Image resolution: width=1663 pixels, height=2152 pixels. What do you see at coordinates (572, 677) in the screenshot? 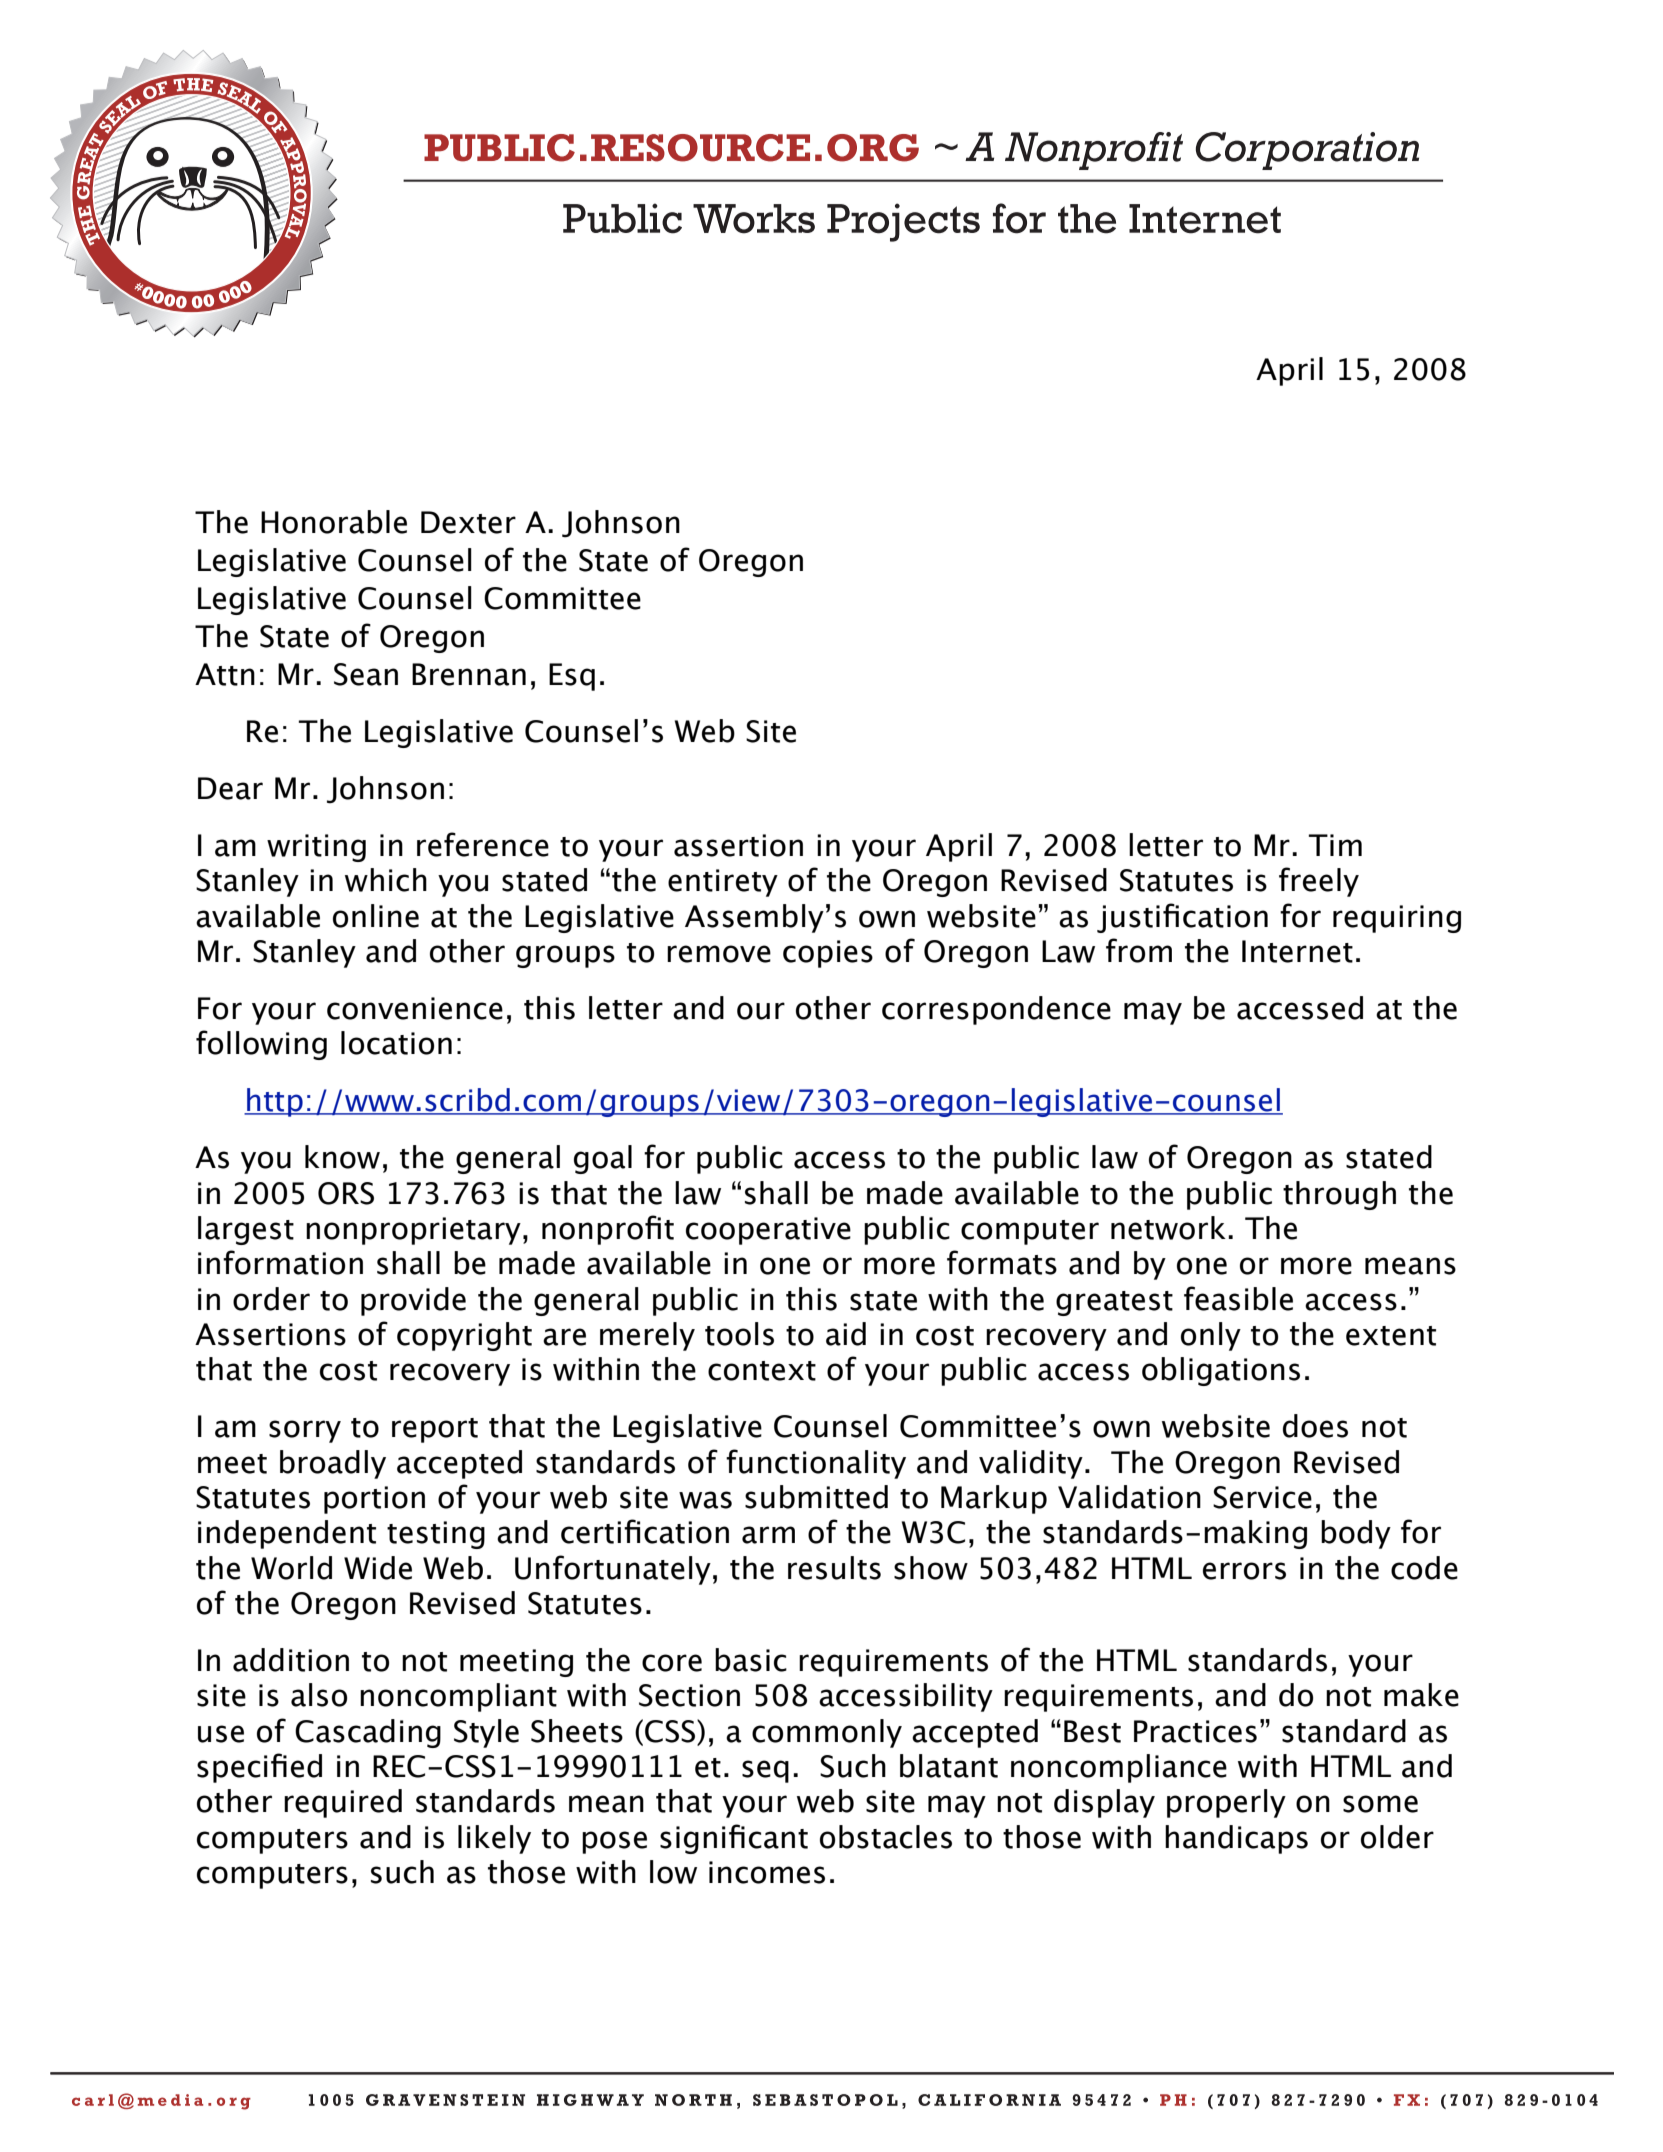
I see `Esq` at bounding box center [572, 677].
